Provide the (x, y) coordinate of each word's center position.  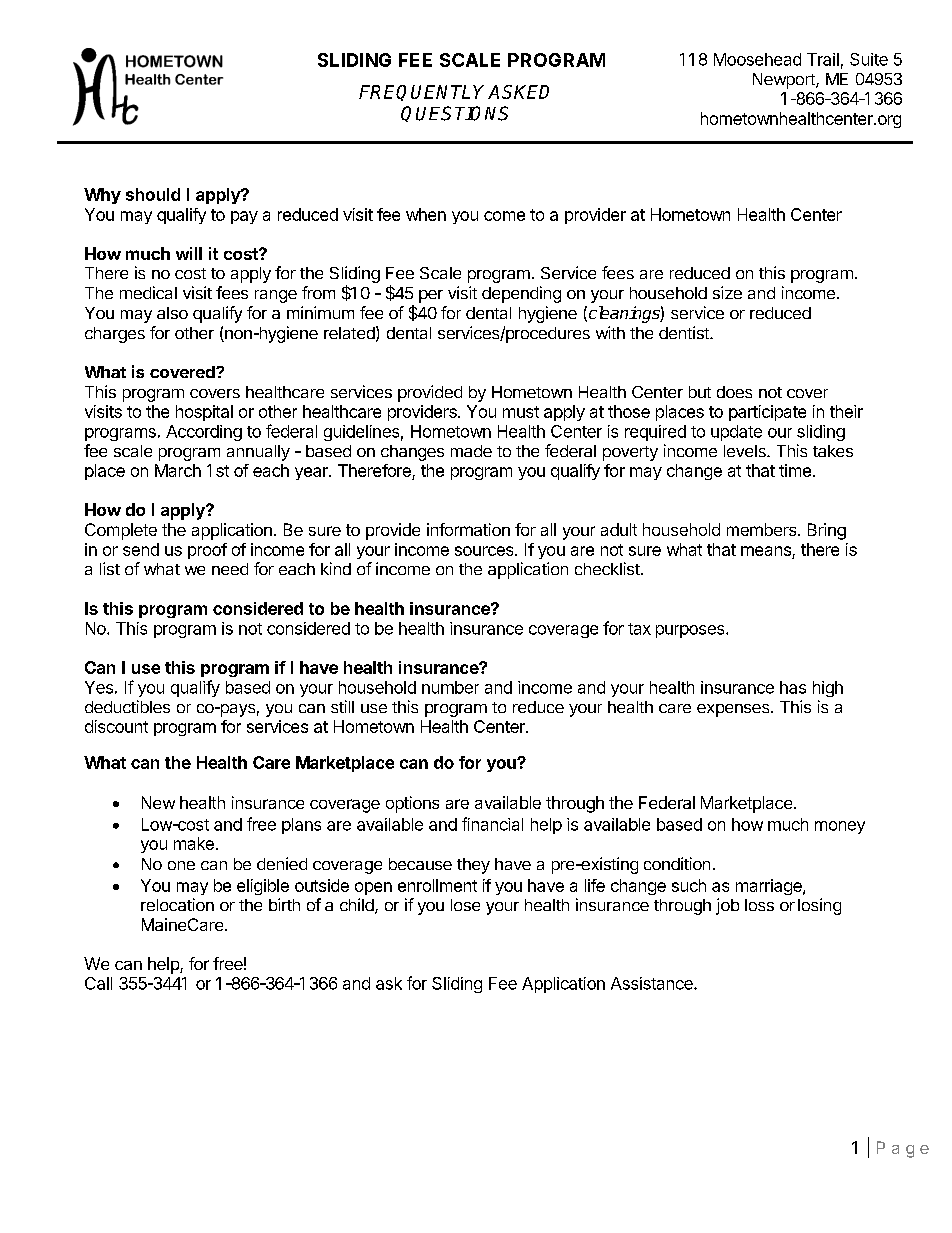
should (153, 194)
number (450, 687)
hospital (204, 413)
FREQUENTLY (424, 93)
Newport (785, 81)
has (793, 687)
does (734, 392)
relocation (177, 904)
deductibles (127, 706)
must (521, 412)
